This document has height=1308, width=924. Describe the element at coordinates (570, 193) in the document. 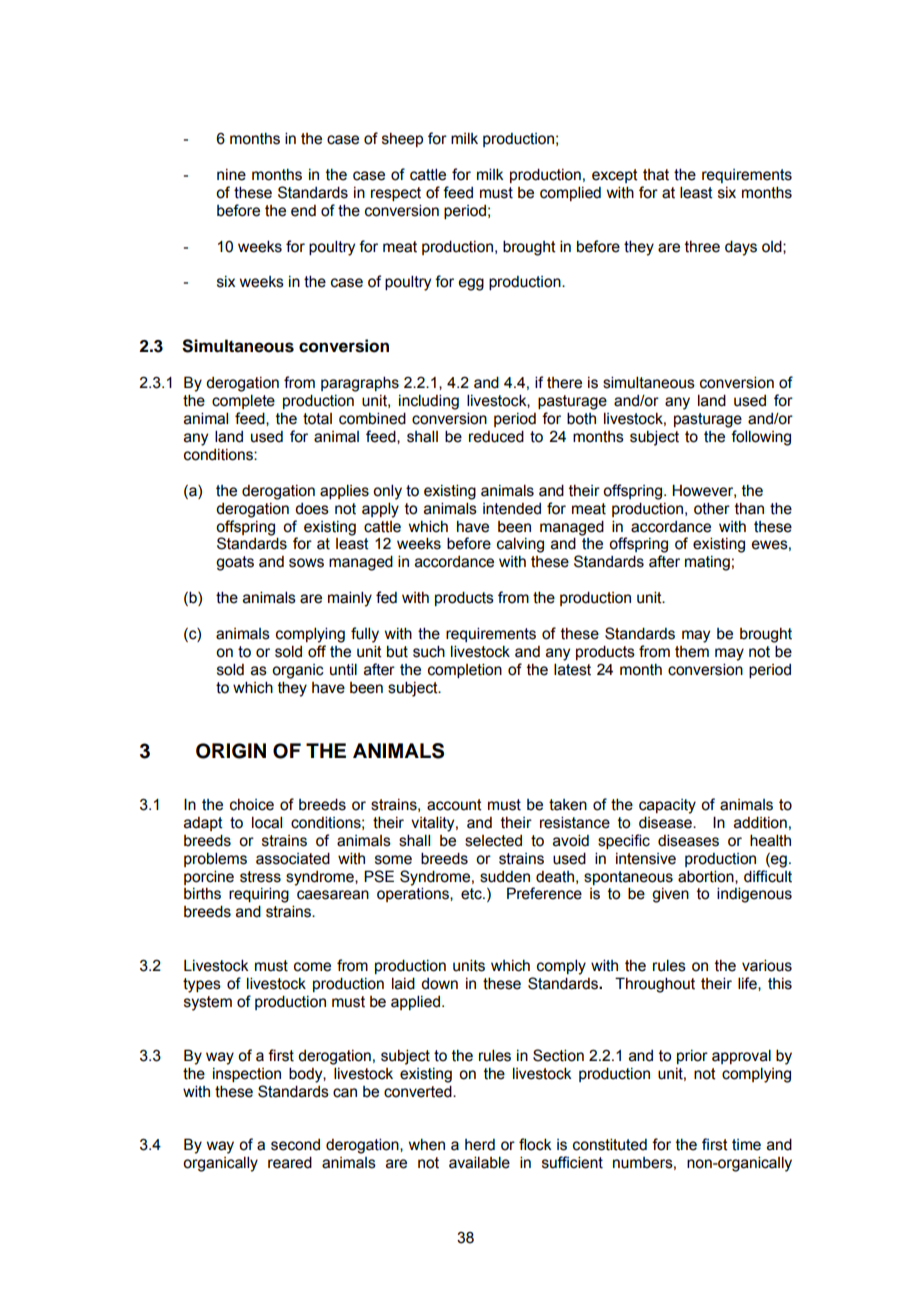

I see `complied` at that location.
